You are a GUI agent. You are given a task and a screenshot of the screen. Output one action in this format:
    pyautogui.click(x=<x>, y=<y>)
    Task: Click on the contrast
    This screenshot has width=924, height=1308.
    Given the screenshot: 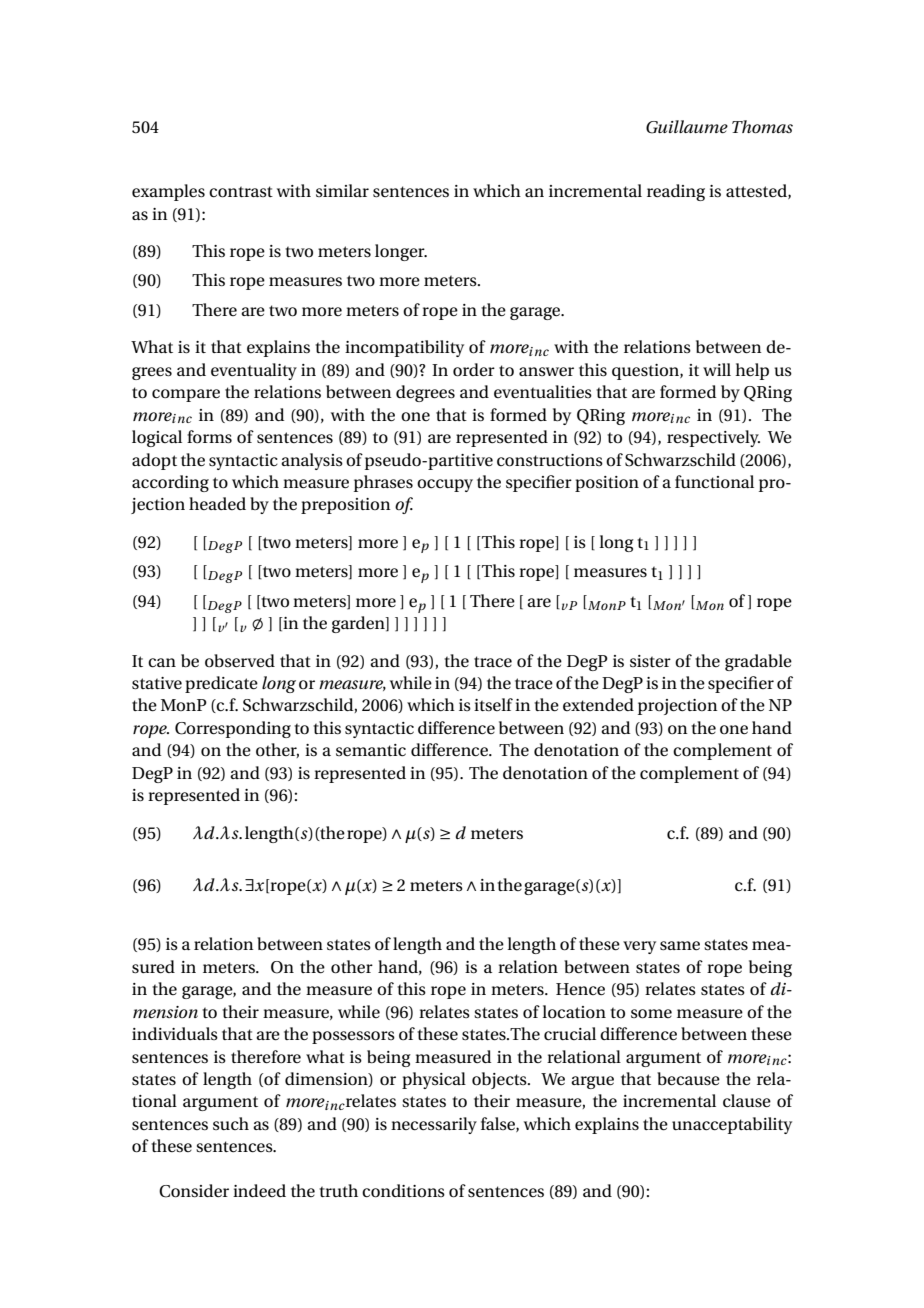 What is the action you would take?
    pyautogui.click(x=241, y=192)
